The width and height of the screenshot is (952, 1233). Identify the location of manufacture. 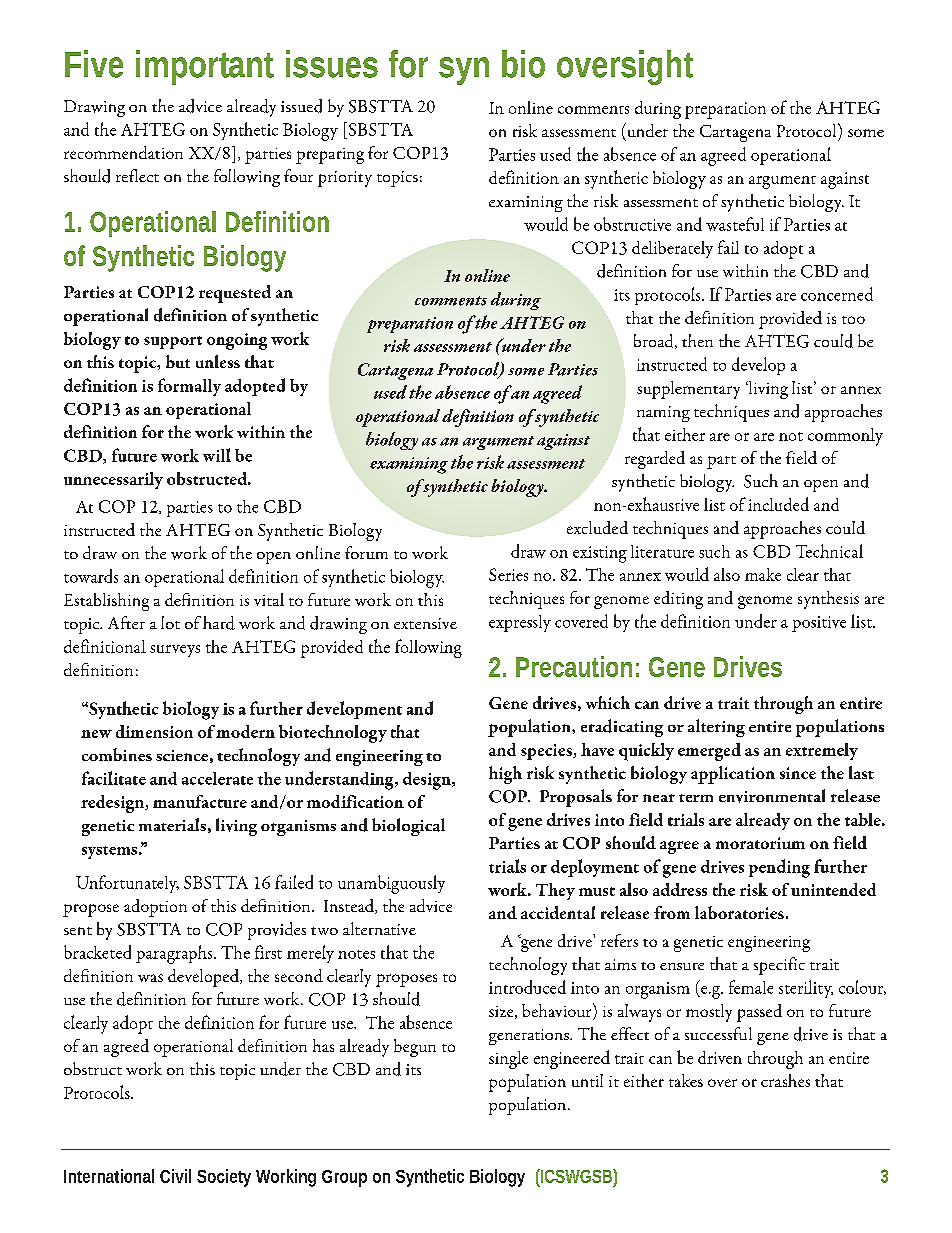
(200, 801).
